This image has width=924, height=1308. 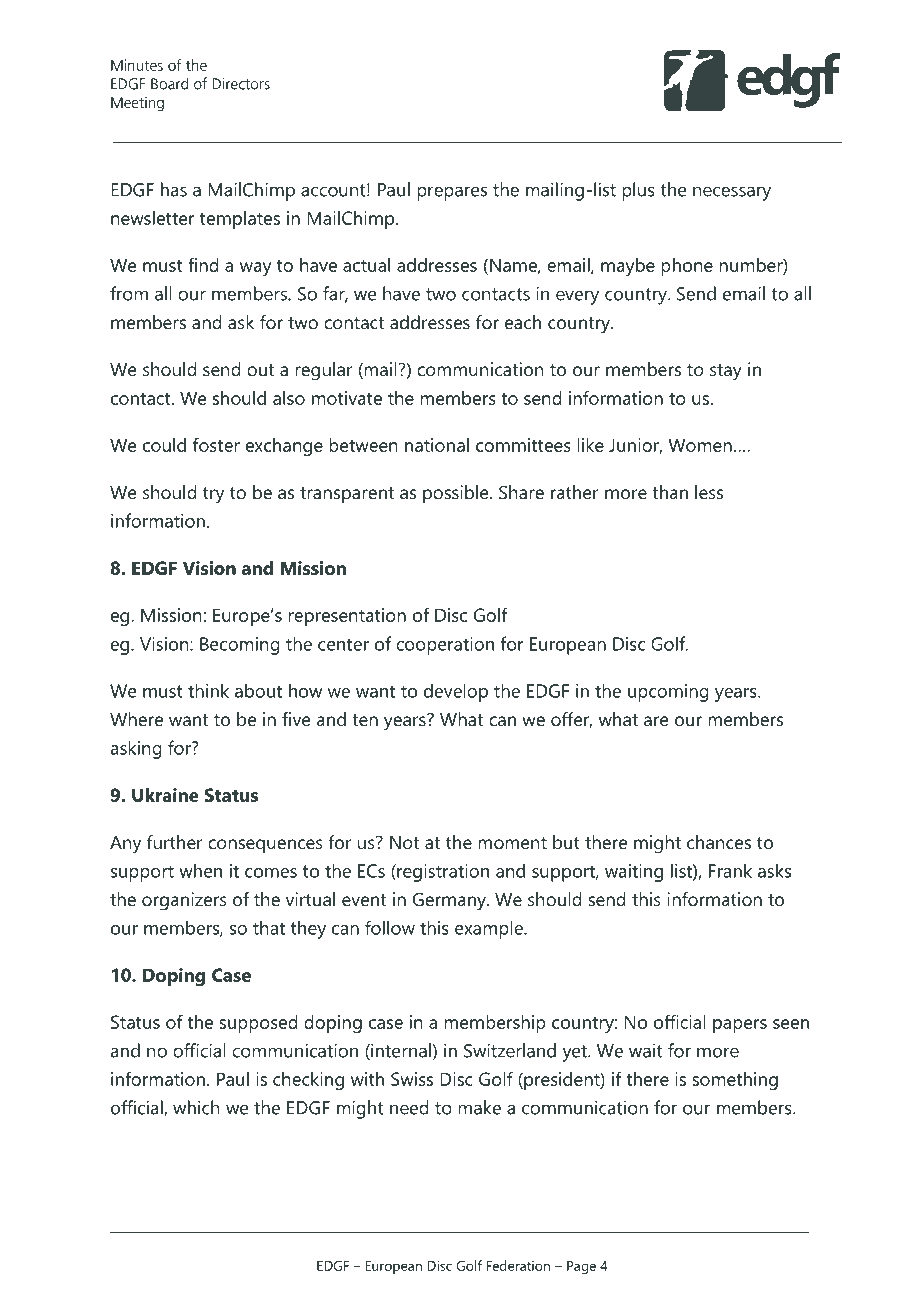 I want to click on actual, so click(x=366, y=265).
